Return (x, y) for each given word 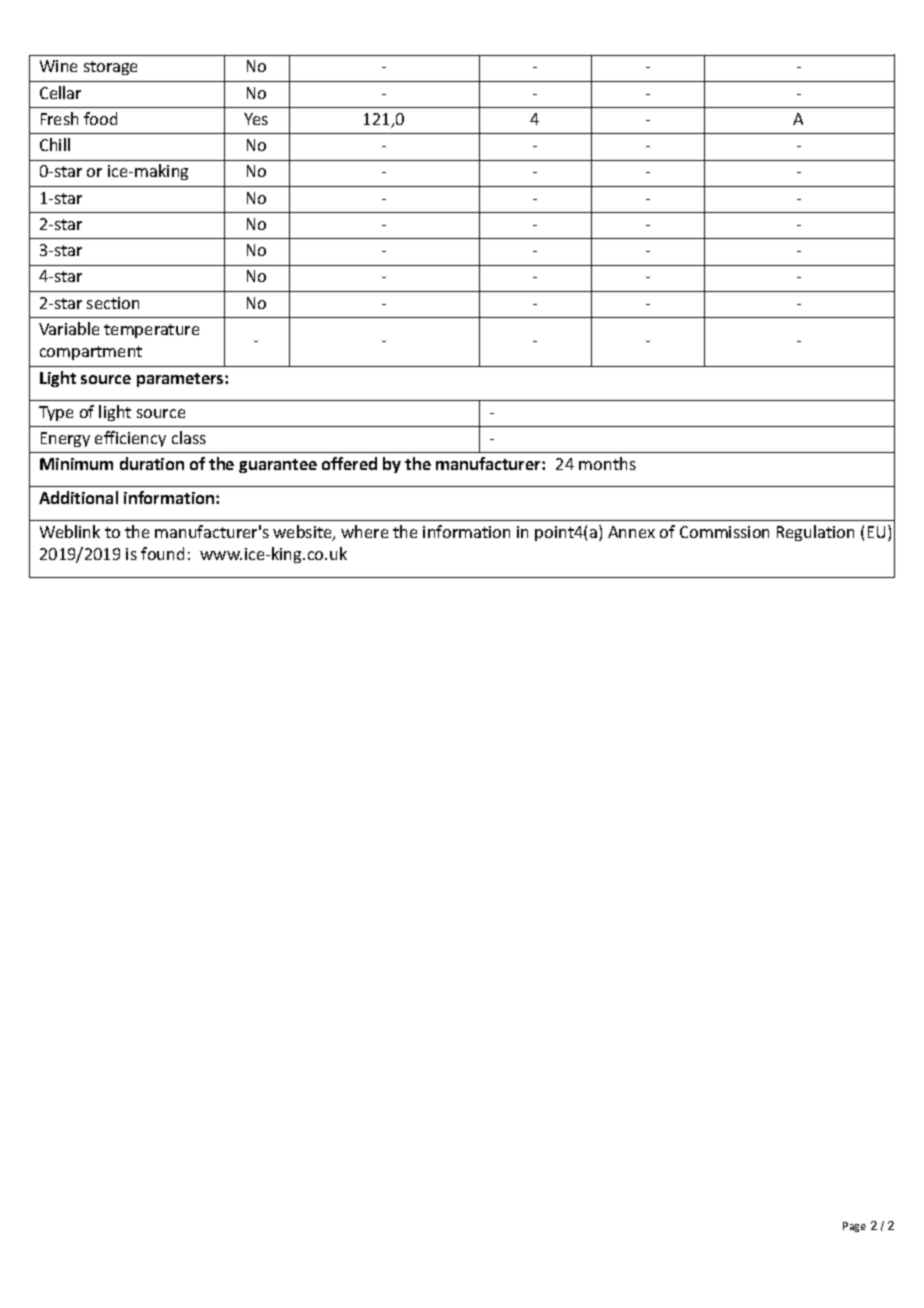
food (100, 118)
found (162, 553)
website (303, 533)
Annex (631, 532)
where (364, 531)
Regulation (815, 533)
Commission (724, 532)
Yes (256, 119)
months (607, 463)
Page (854, 1227)
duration (152, 463)
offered (349, 463)
